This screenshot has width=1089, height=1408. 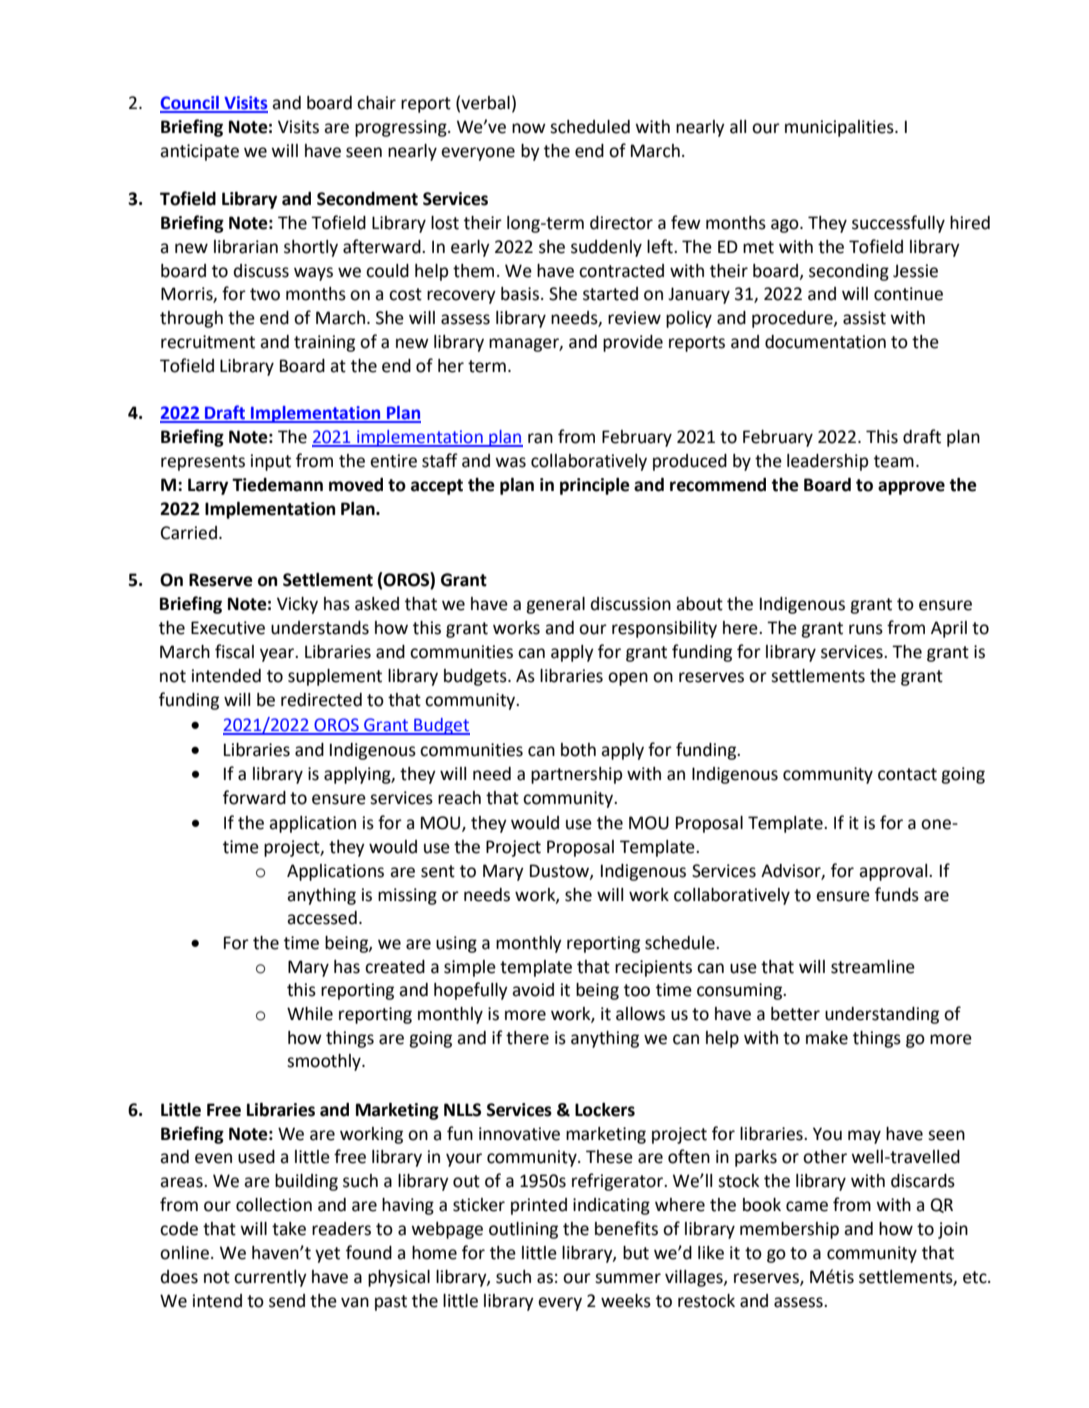 What do you see at coordinates (529, 128) in the screenshot?
I see `now` at bounding box center [529, 128].
